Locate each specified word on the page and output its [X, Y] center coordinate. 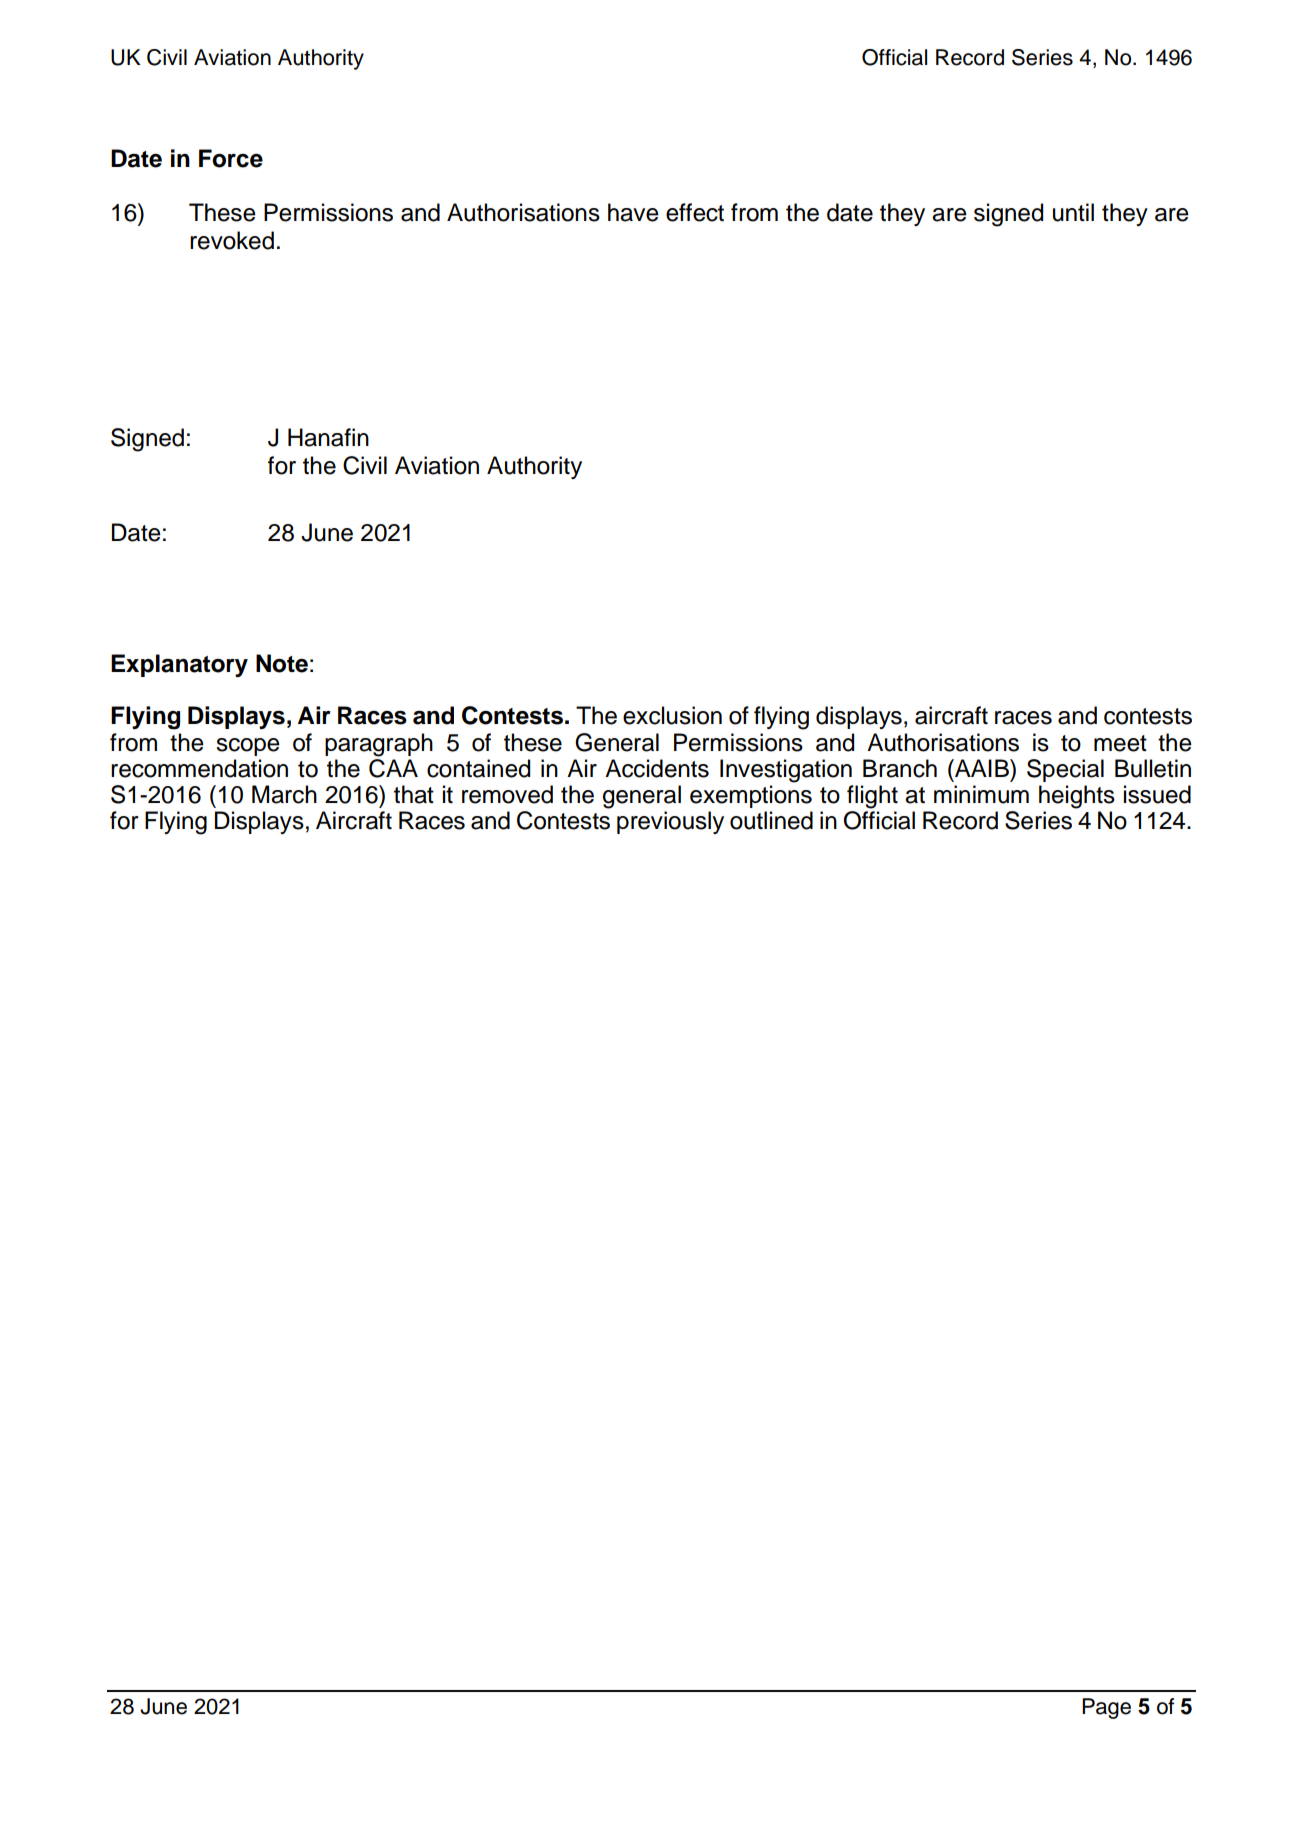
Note [282, 663]
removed [507, 794]
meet [1120, 743]
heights [1077, 797]
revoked [232, 240]
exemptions [751, 796]
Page [1106, 1708]
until [1073, 212]
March [284, 794]
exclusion [672, 715]
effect [695, 212]
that [414, 794]
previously [670, 822]
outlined [771, 820]
